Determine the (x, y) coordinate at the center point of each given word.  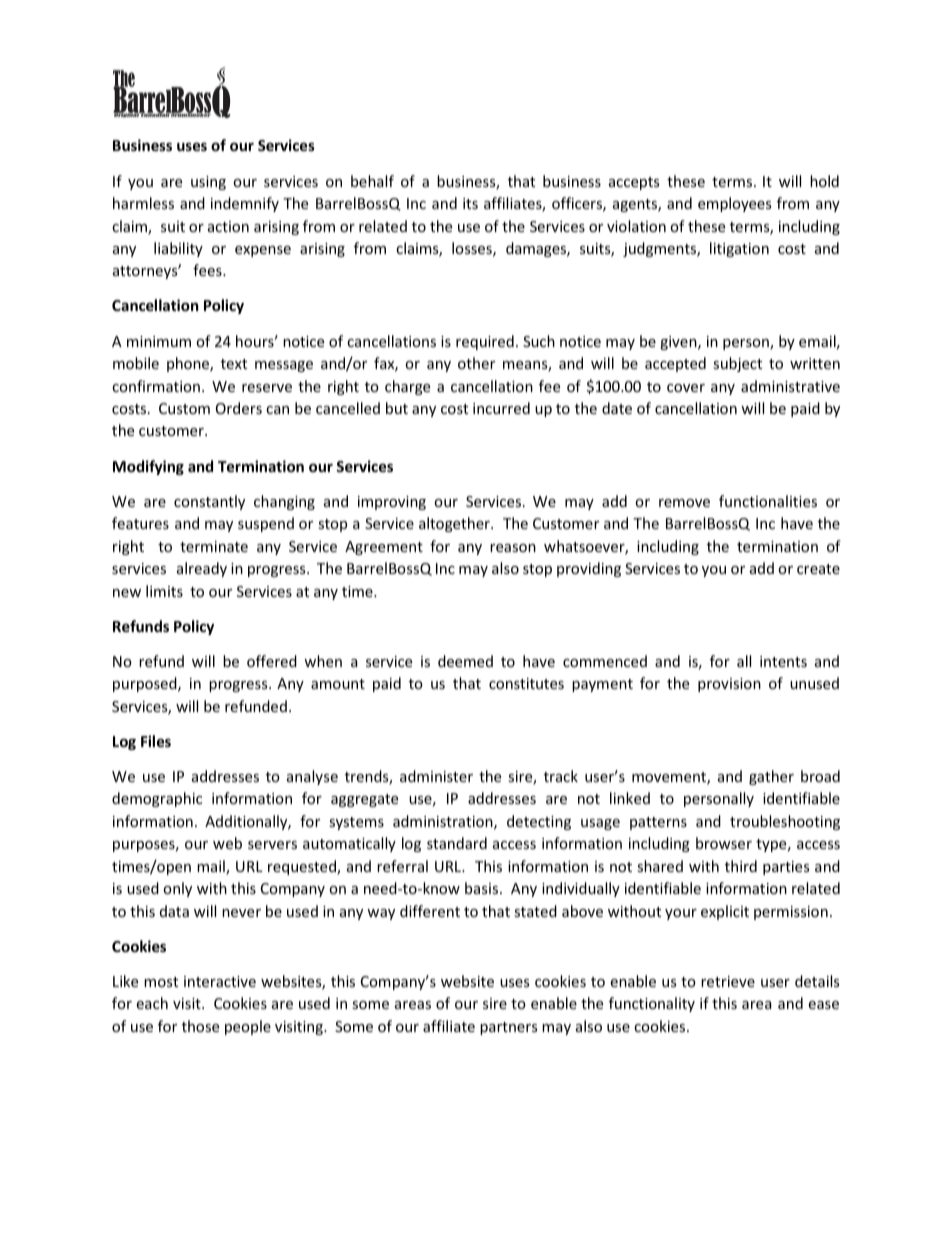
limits (164, 591)
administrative (790, 386)
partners (508, 1028)
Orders (239, 408)
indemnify (245, 204)
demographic (157, 799)
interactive (220, 981)
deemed (465, 661)
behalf (372, 181)
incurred (501, 408)
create (818, 569)
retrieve (728, 981)
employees (734, 204)
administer (436, 776)
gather (771, 777)
